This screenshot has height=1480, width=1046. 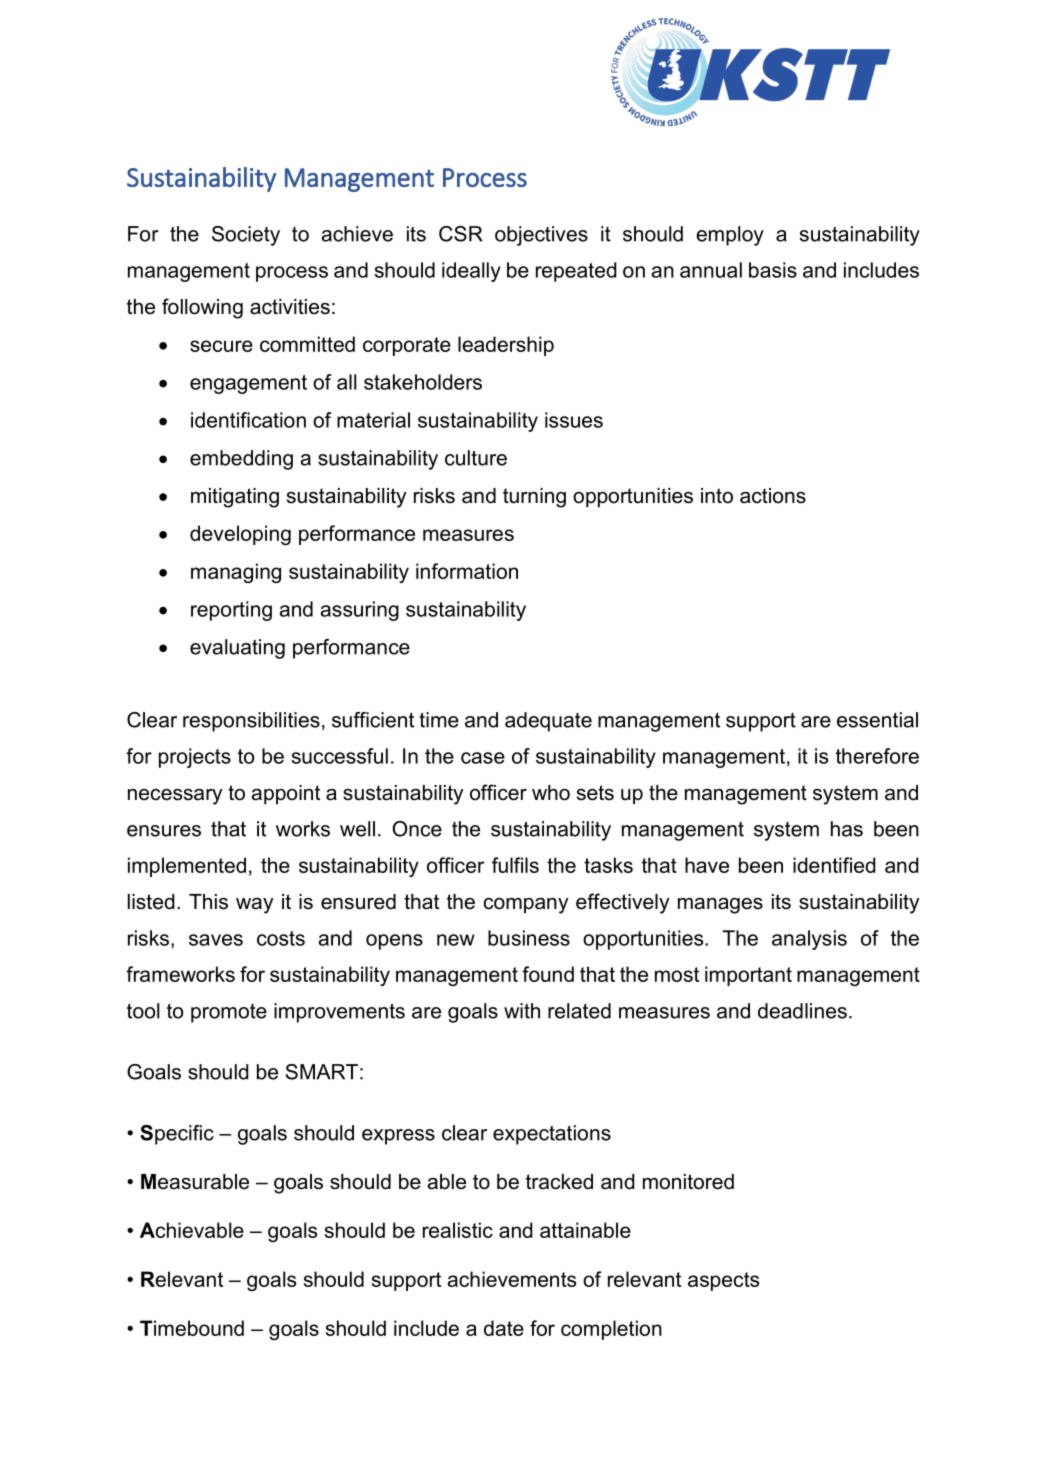 What do you see at coordinates (809, 940) in the screenshot?
I see `analysis` at bounding box center [809, 940].
